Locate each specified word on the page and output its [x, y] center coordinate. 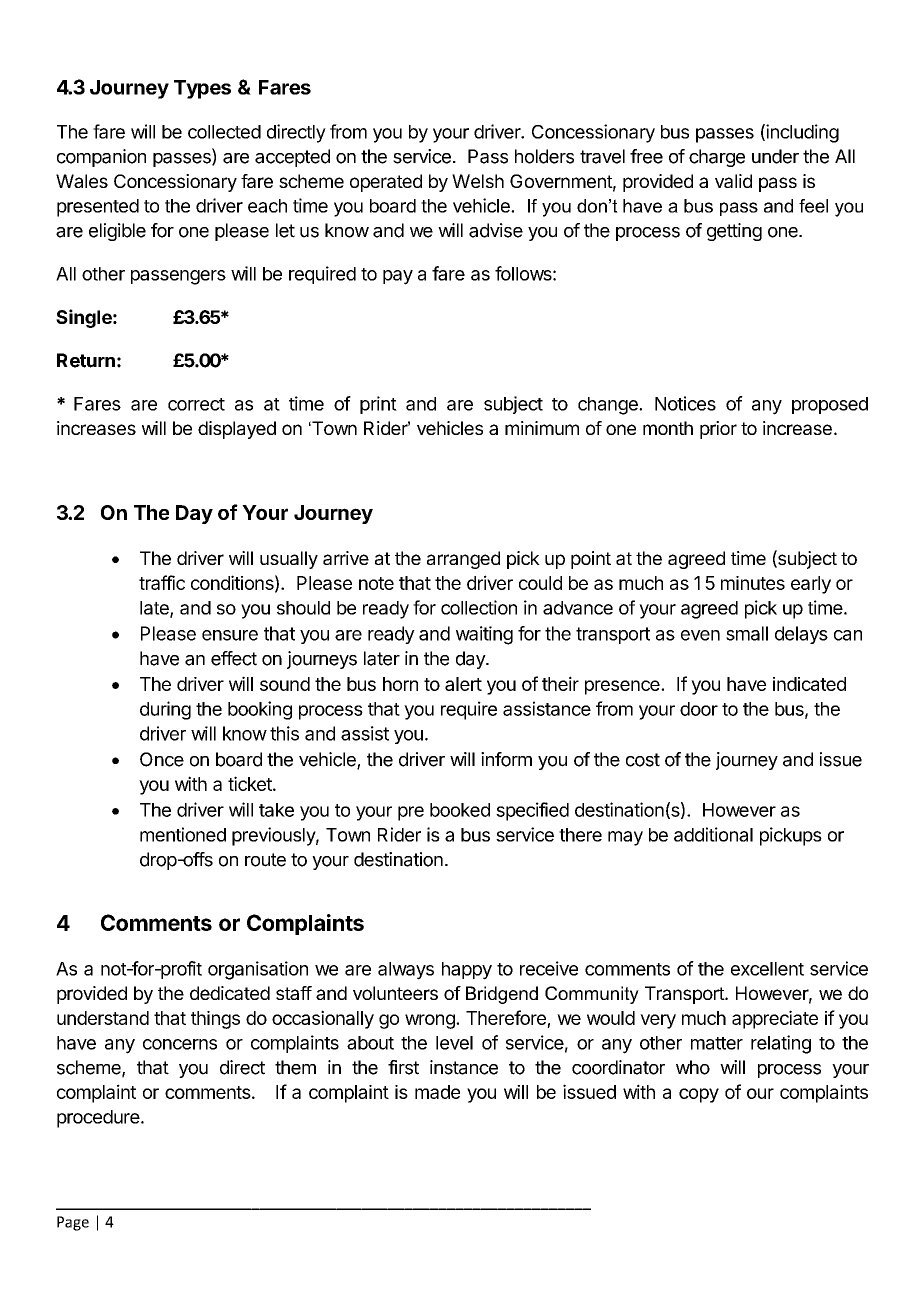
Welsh [478, 181]
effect [234, 658]
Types [202, 89]
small [747, 633]
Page [73, 1223]
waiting [484, 635]
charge [717, 158]
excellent [767, 969]
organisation [258, 970]
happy [467, 971]
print [378, 405]
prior [718, 430]
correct [196, 404]
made [437, 1092]
